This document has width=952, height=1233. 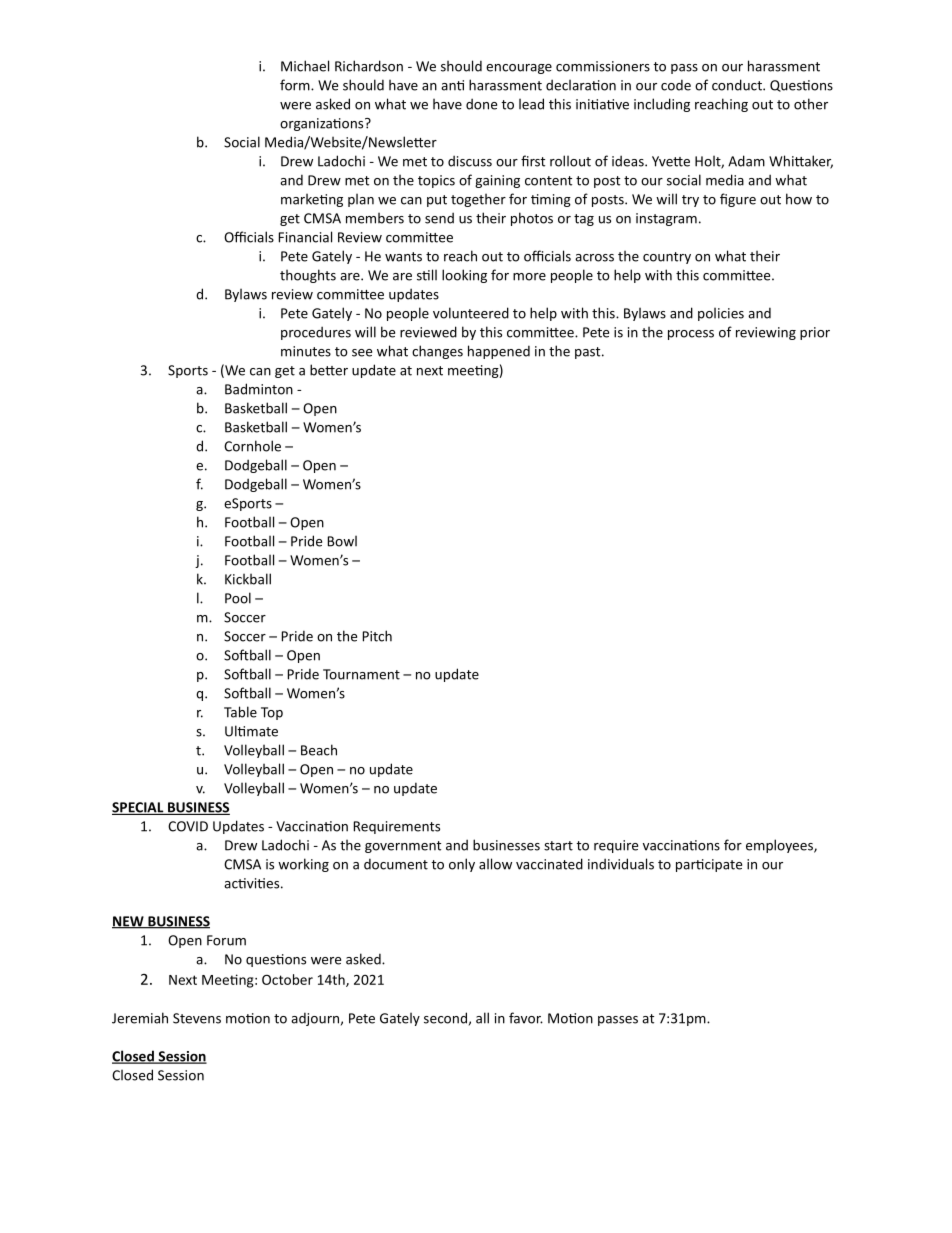 What do you see at coordinates (445, 1018) in the document?
I see `second` at bounding box center [445, 1018].
